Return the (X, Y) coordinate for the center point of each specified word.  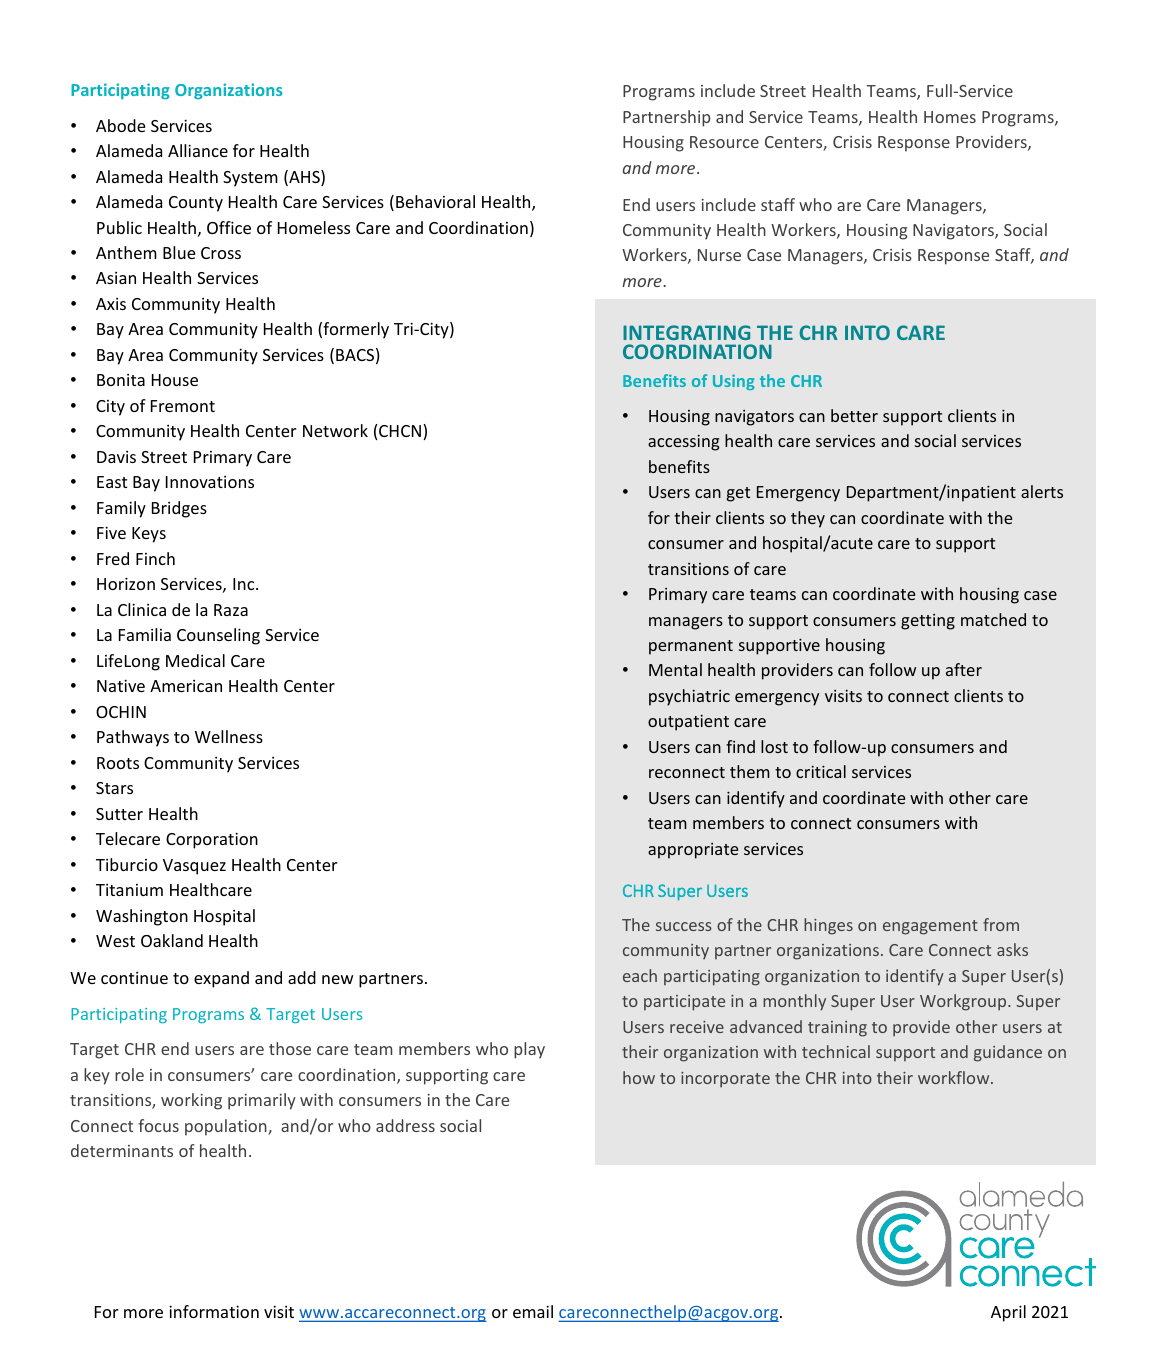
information (214, 1311)
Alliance (198, 150)
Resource (724, 142)
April (1008, 1313)
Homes (950, 117)
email (533, 1311)
